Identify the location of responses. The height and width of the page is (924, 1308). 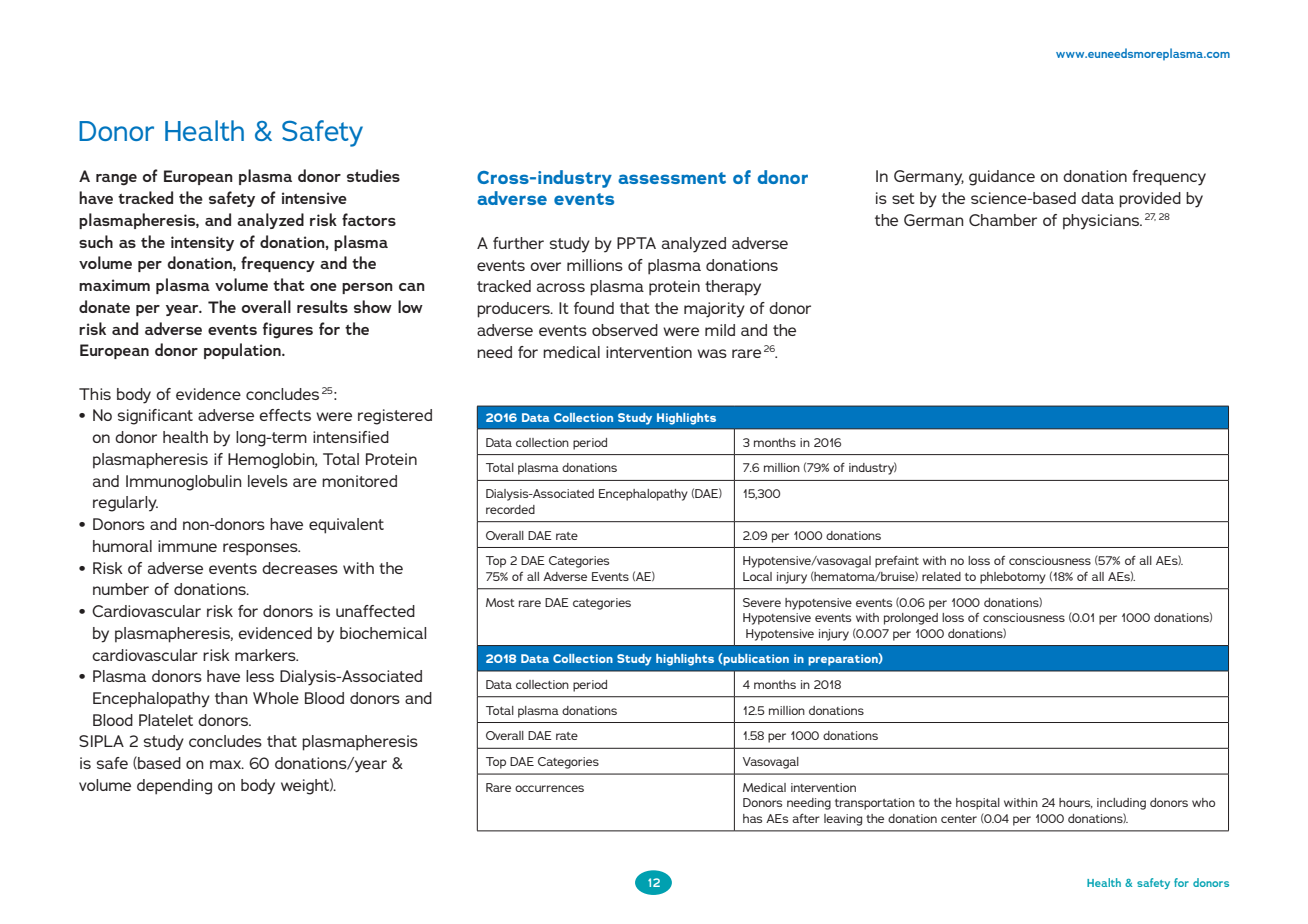
(261, 549).
